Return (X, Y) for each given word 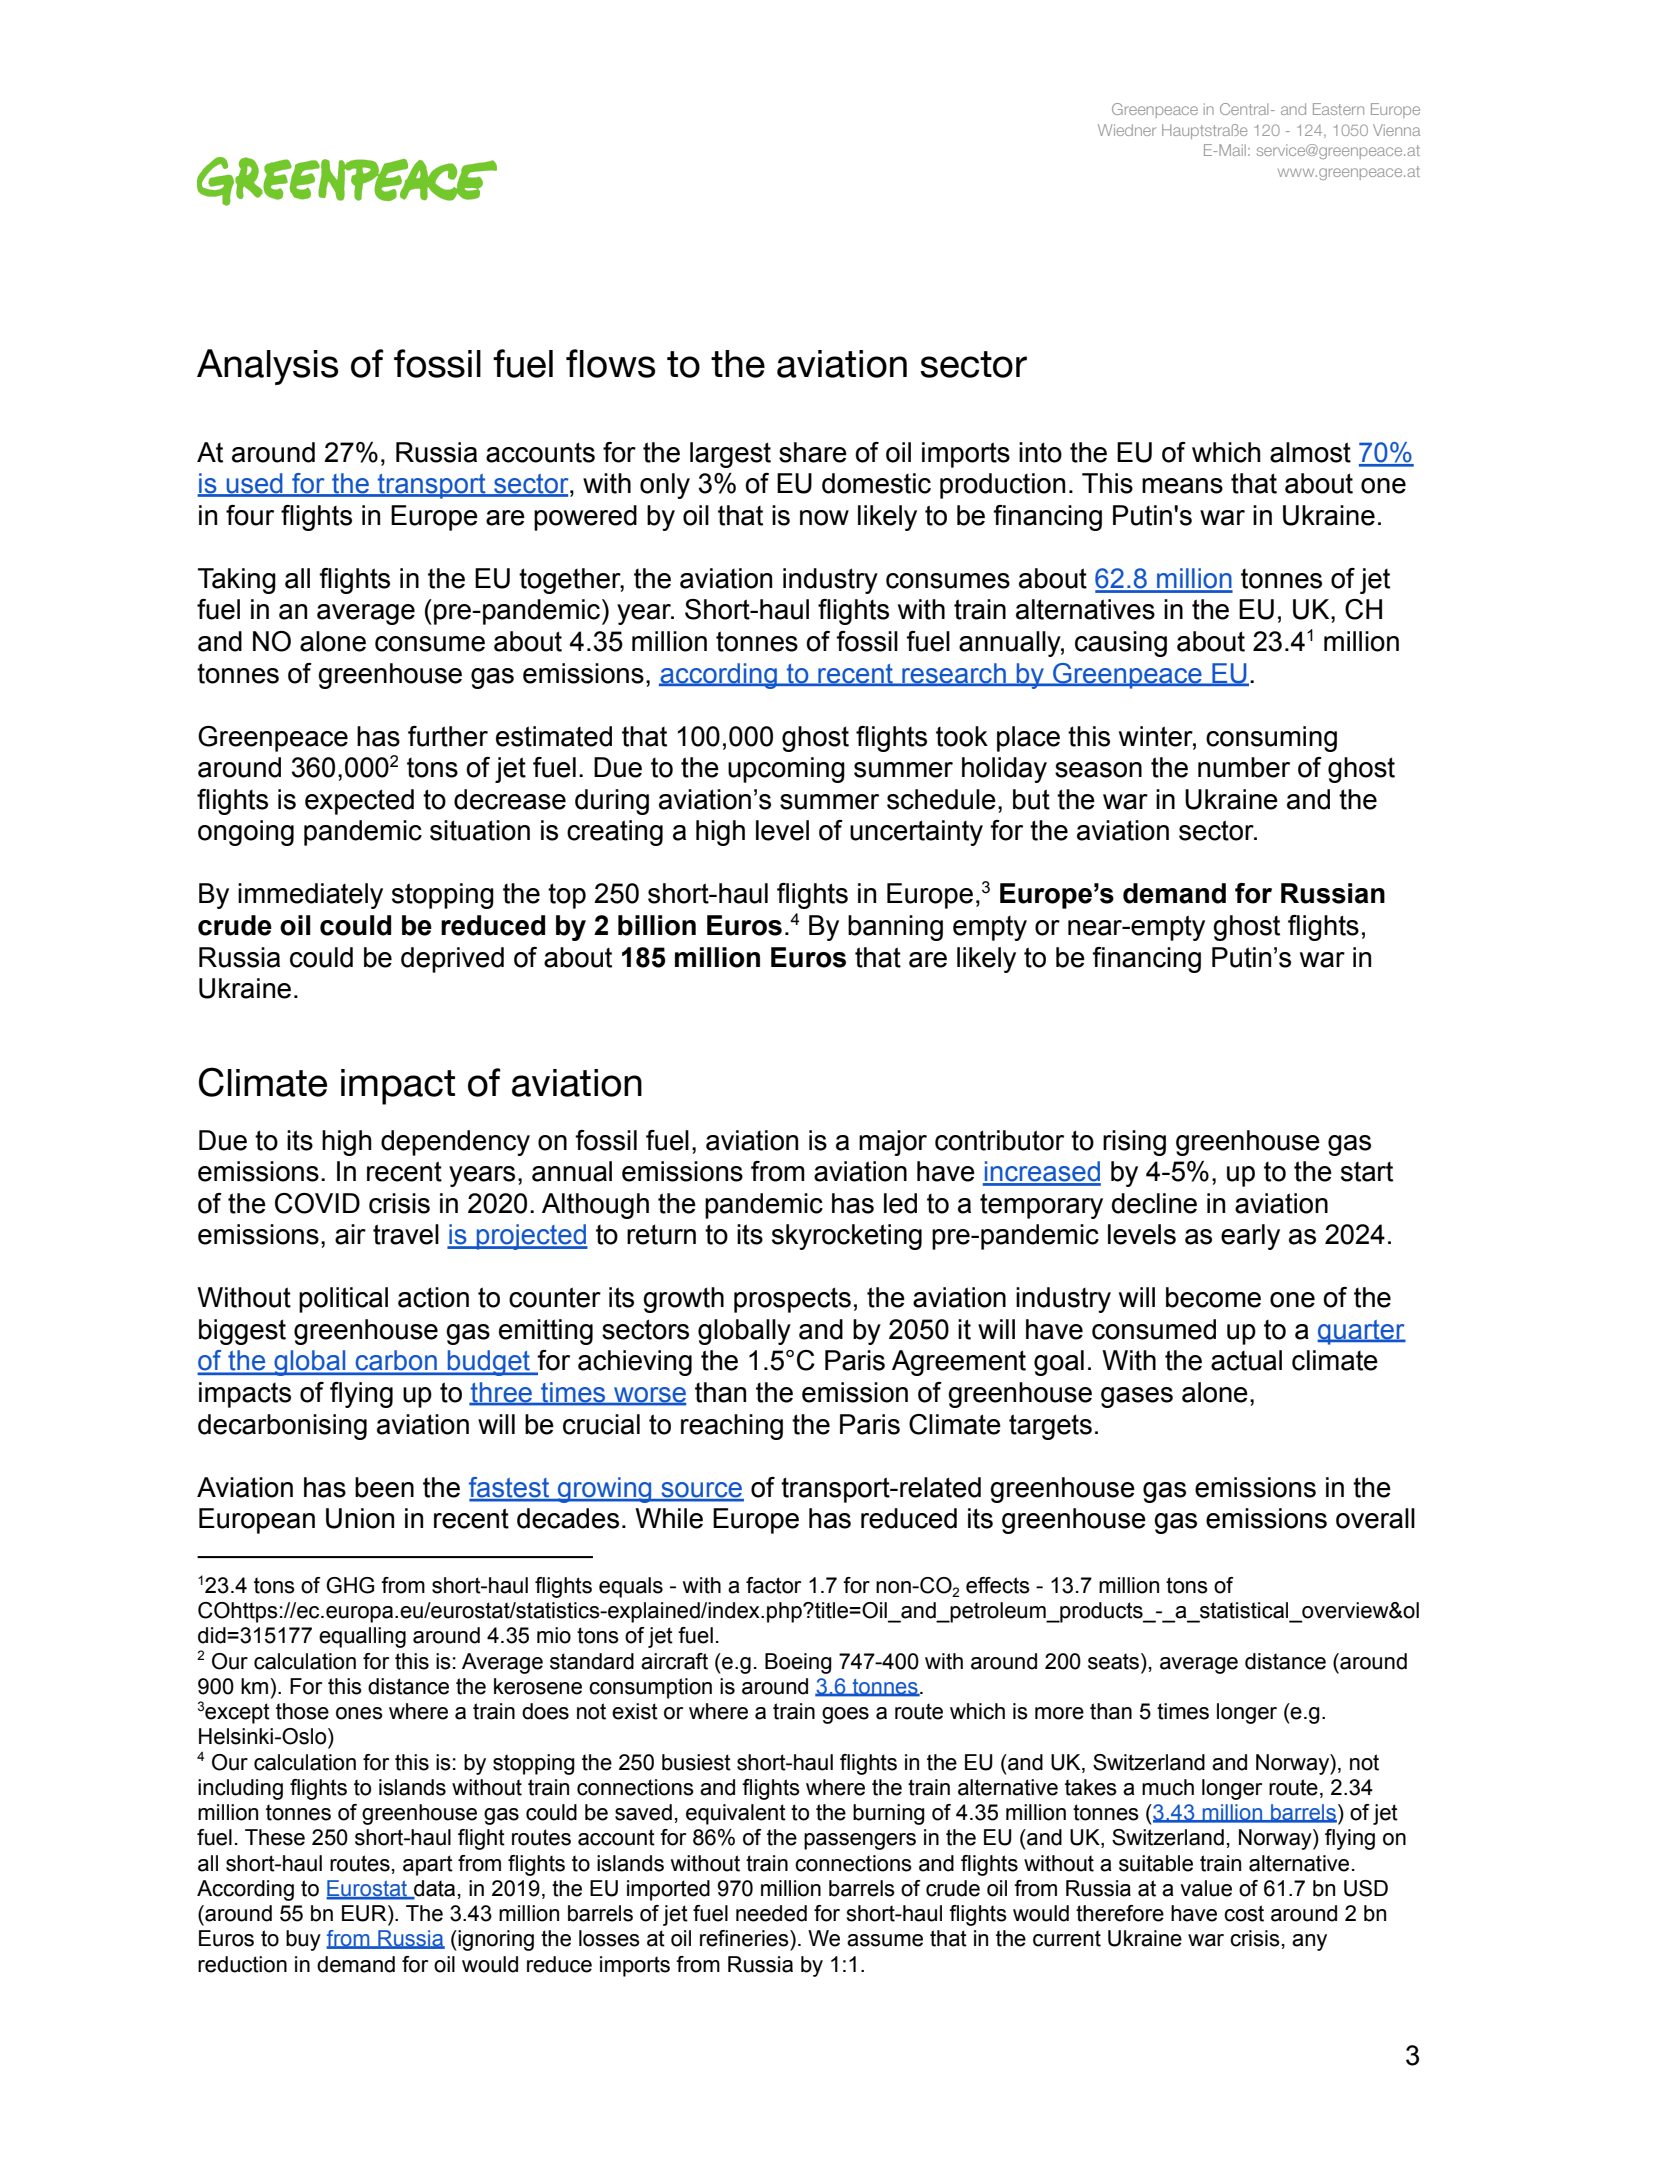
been (384, 1487)
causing (1121, 644)
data (433, 1889)
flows (610, 363)
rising (1134, 1143)
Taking (237, 581)
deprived (452, 960)
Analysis (267, 367)
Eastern (1338, 109)
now (824, 518)
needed (771, 1913)
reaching (732, 1427)
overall (1375, 1518)
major (893, 1143)
